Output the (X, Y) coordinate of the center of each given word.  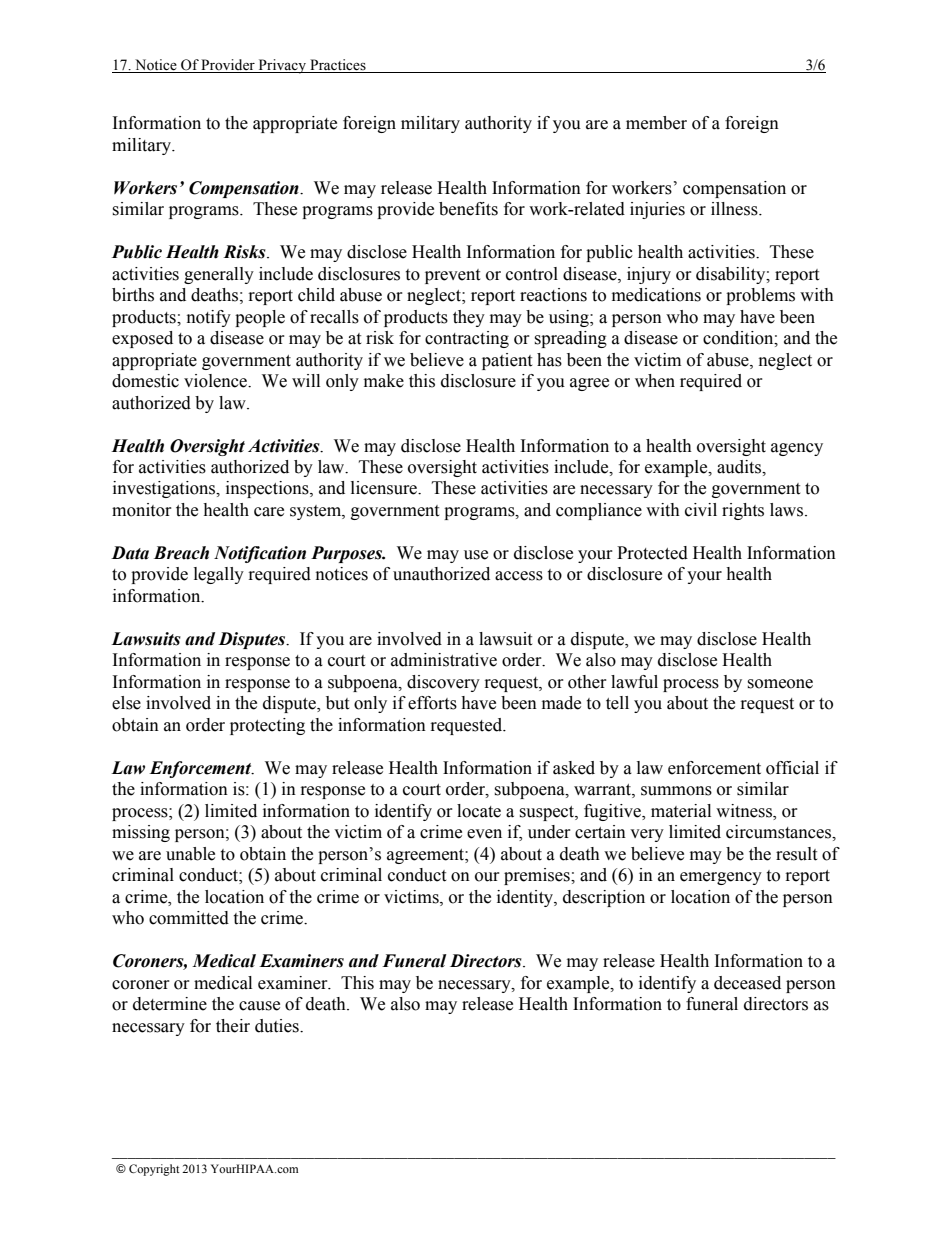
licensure (385, 488)
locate (479, 811)
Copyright (154, 1170)
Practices (338, 66)
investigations (165, 489)
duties (278, 1026)
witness (745, 812)
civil (701, 510)
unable (190, 854)
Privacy (282, 66)
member (656, 123)
